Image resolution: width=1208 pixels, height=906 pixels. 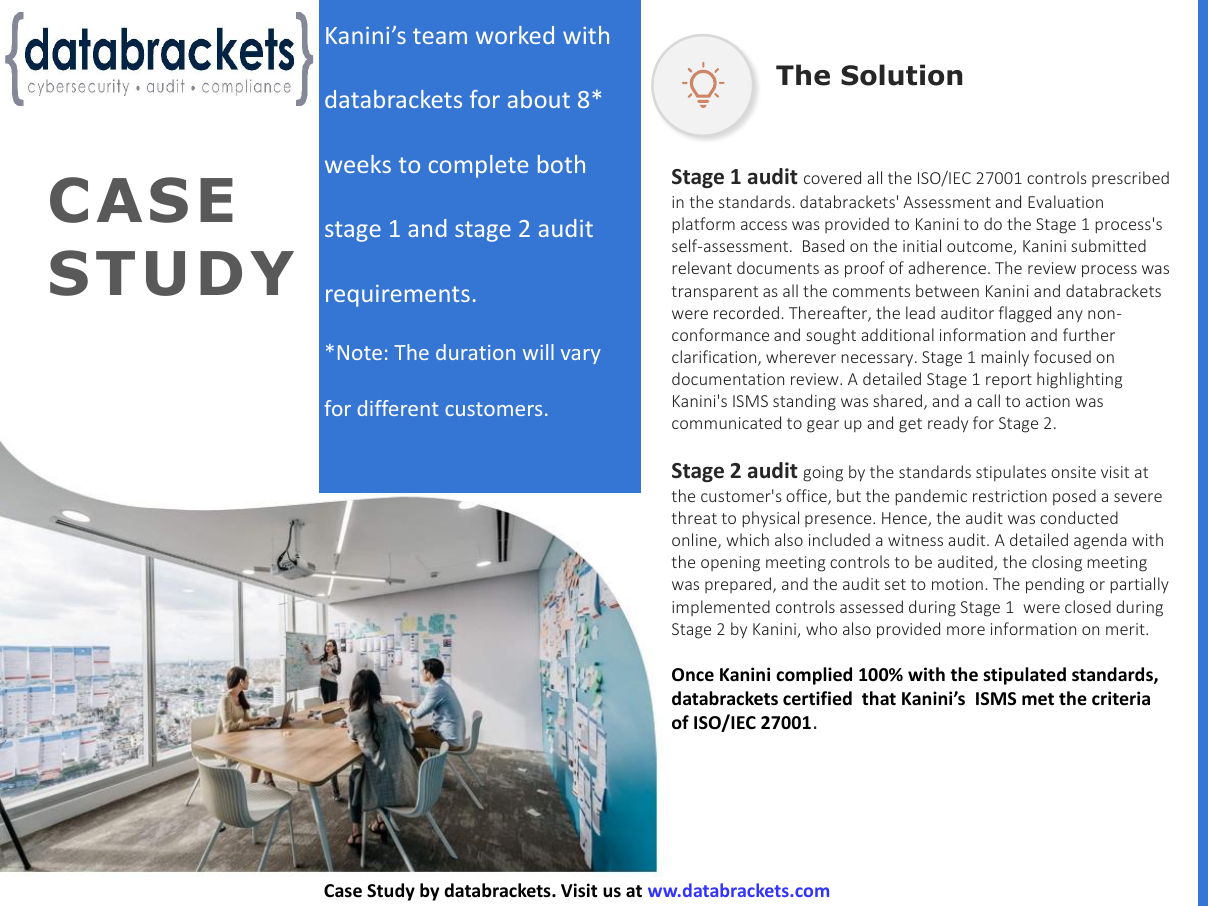 What do you see at coordinates (693, 675) in the image?
I see `Once` at bounding box center [693, 675].
